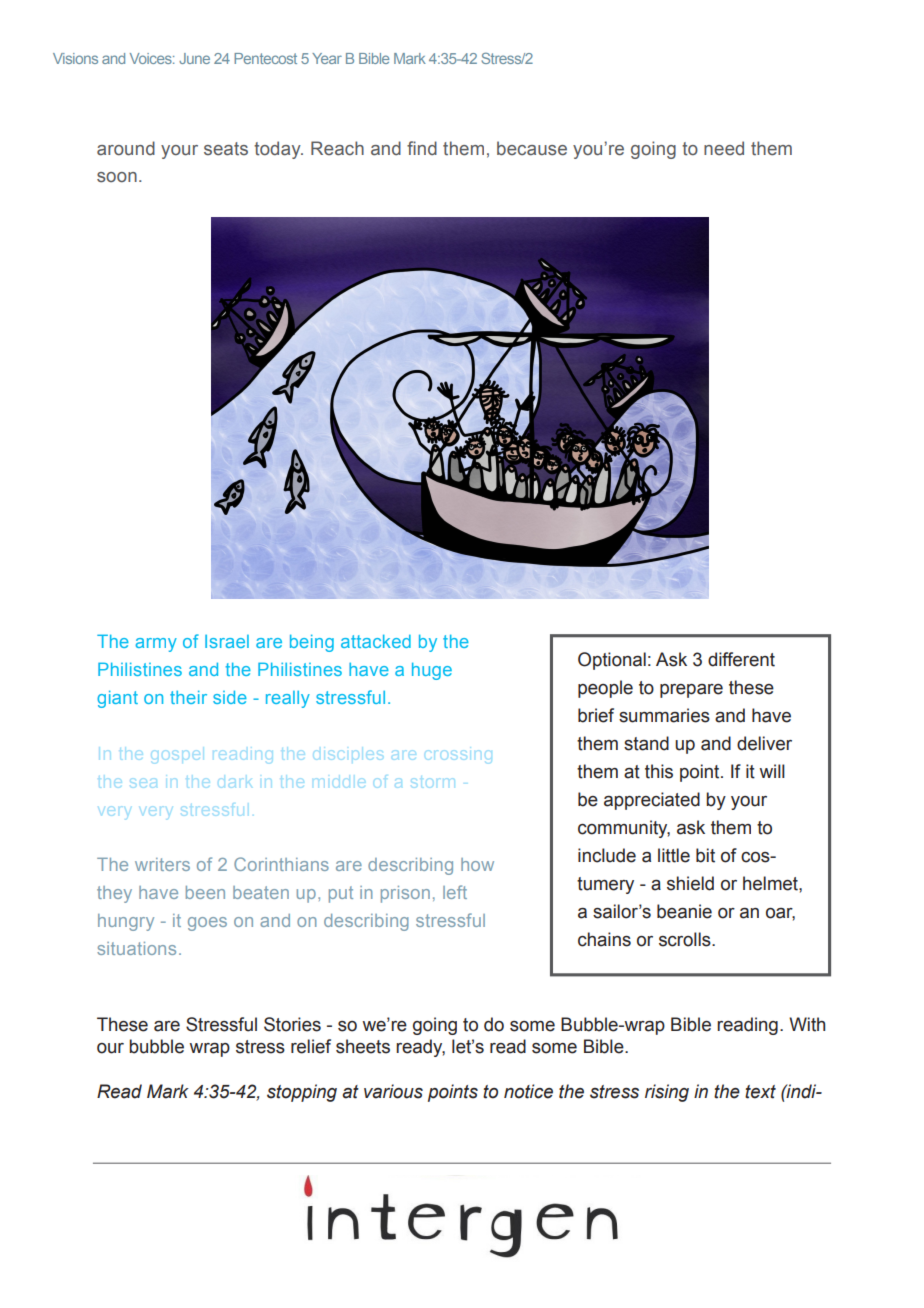  I want to click on soon, so click(117, 177).
